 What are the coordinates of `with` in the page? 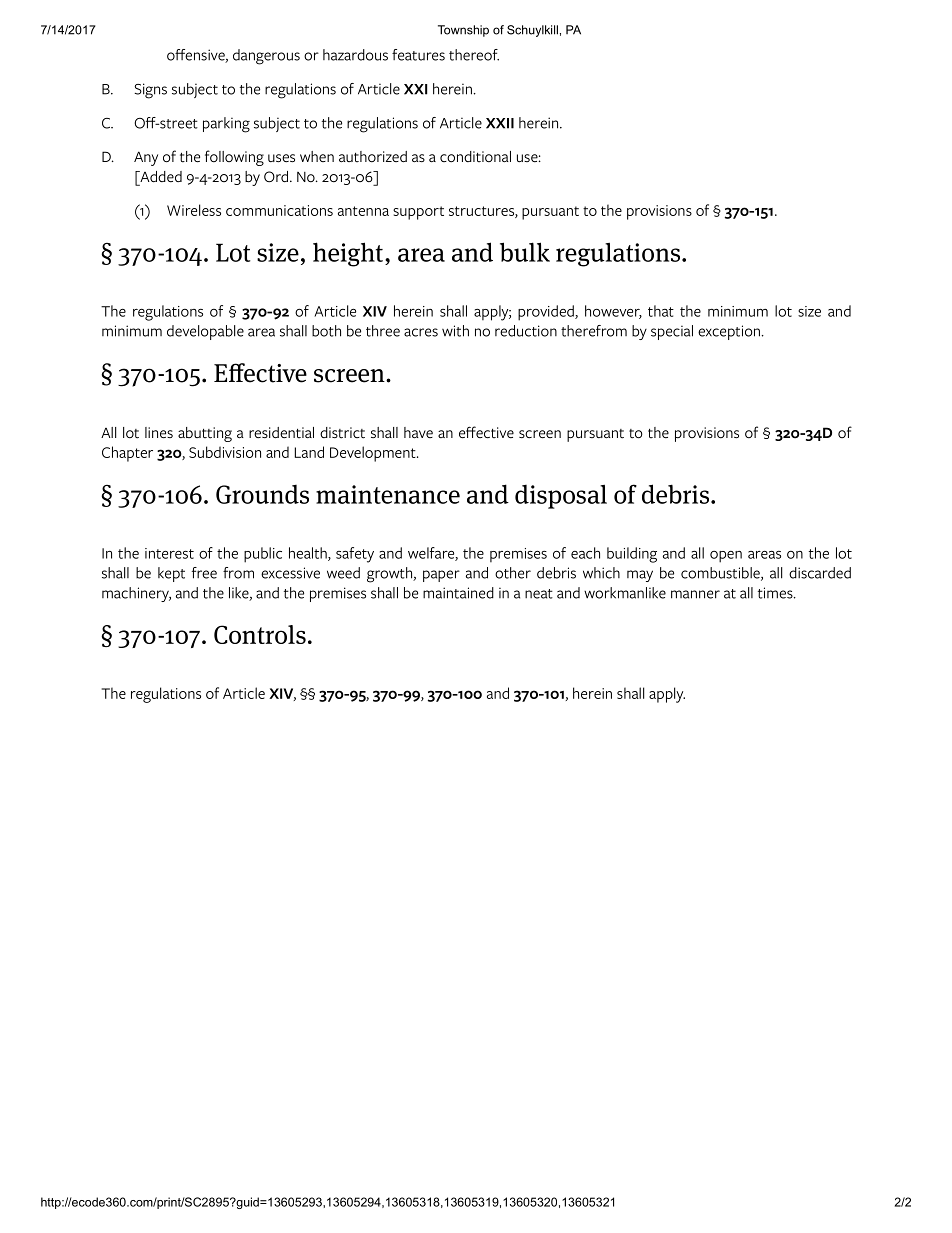 It's located at (455, 331).
